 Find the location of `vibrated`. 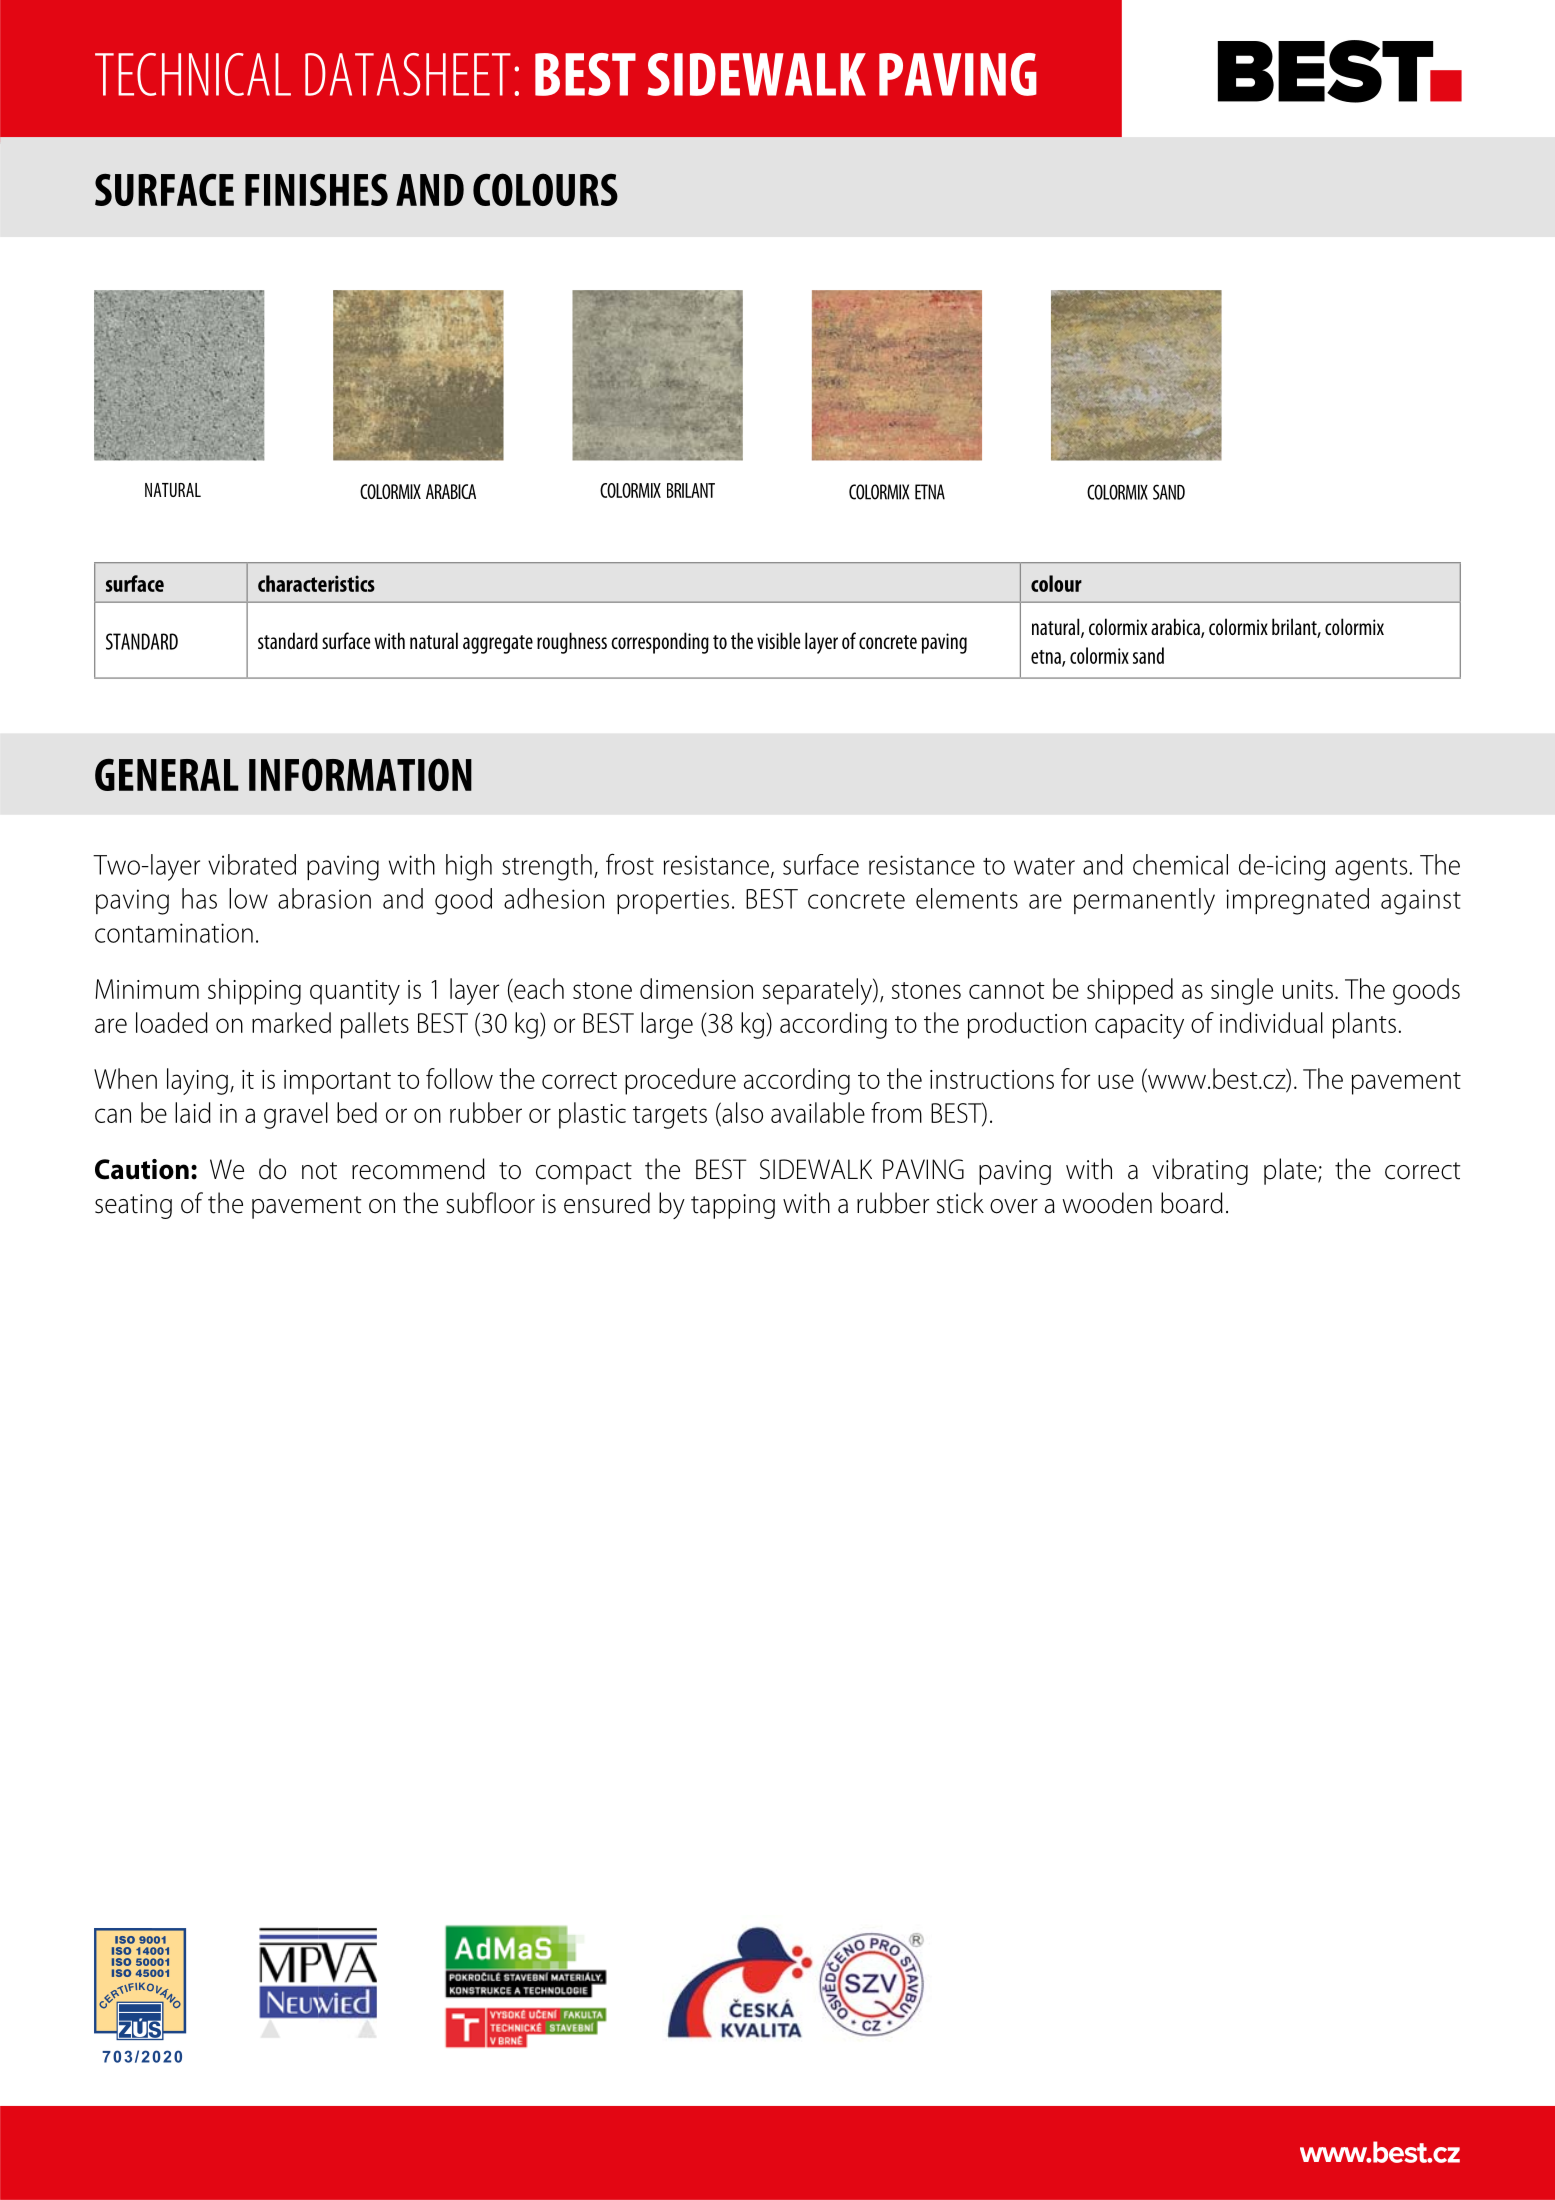

vibrated is located at coordinates (252, 864).
